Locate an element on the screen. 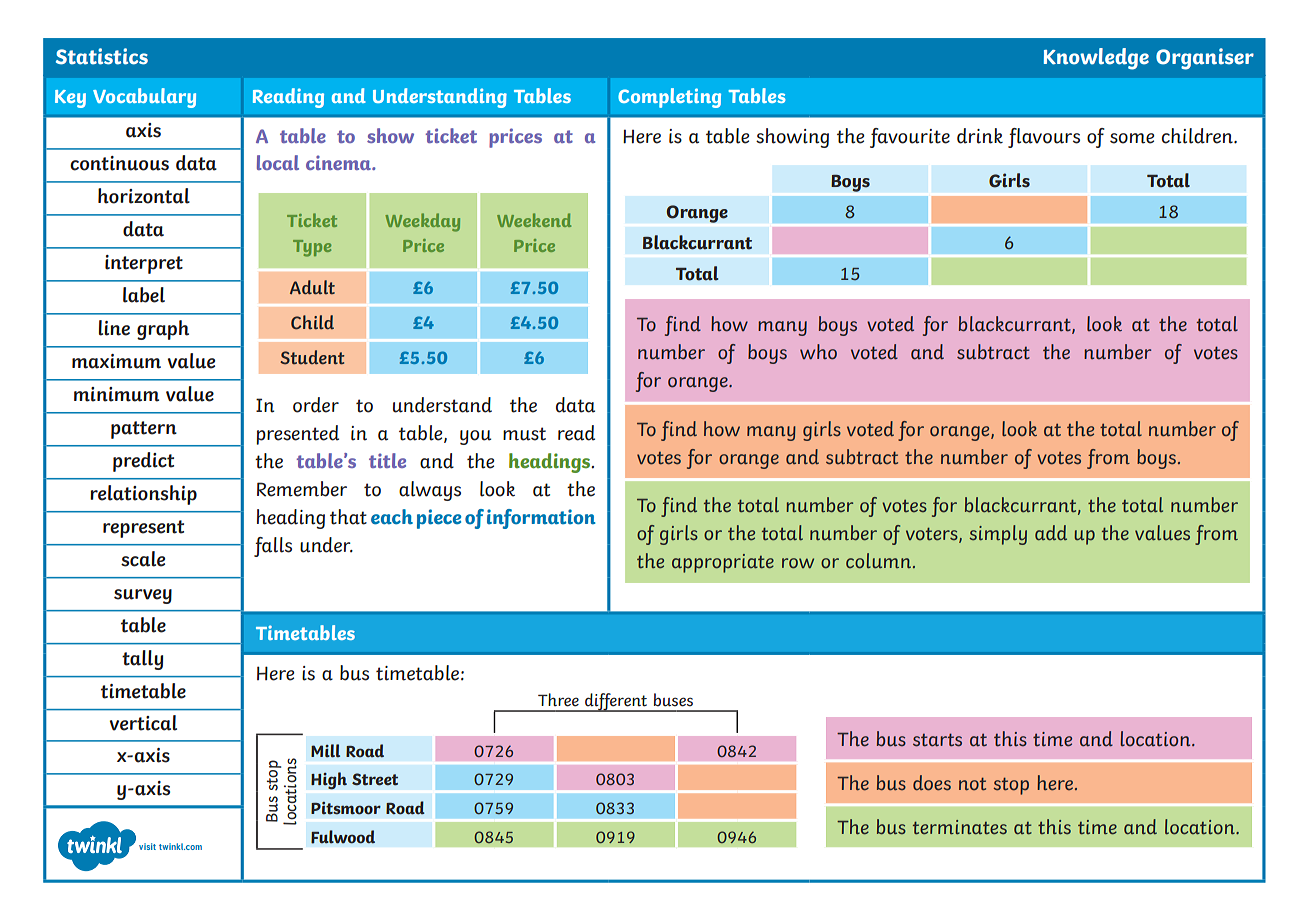 Image resolution: width=1308 pixels, height=924 pixels. appropriate is located at coordinates (723, 563).
